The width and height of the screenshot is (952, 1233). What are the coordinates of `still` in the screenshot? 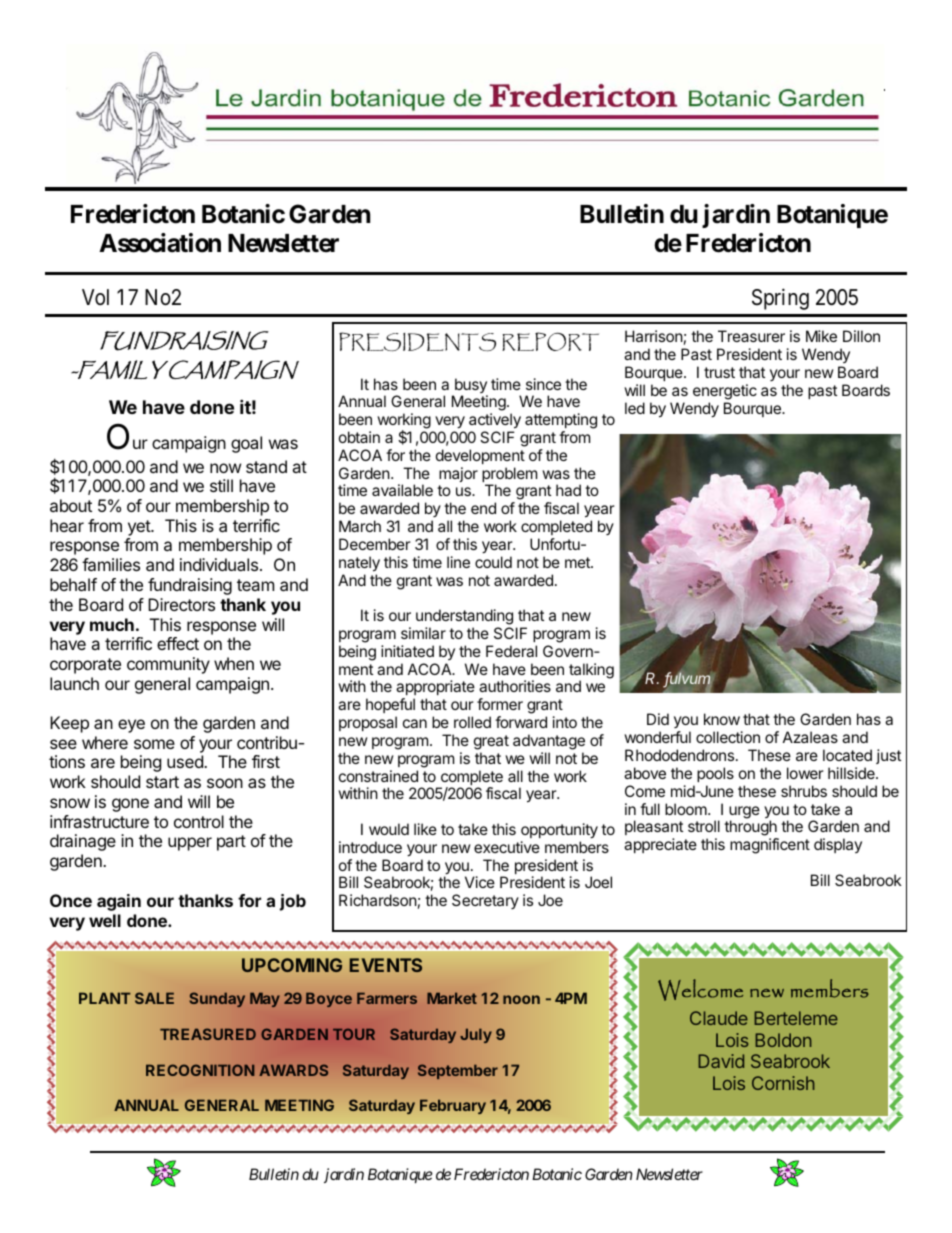 It's located at (221, 485).
